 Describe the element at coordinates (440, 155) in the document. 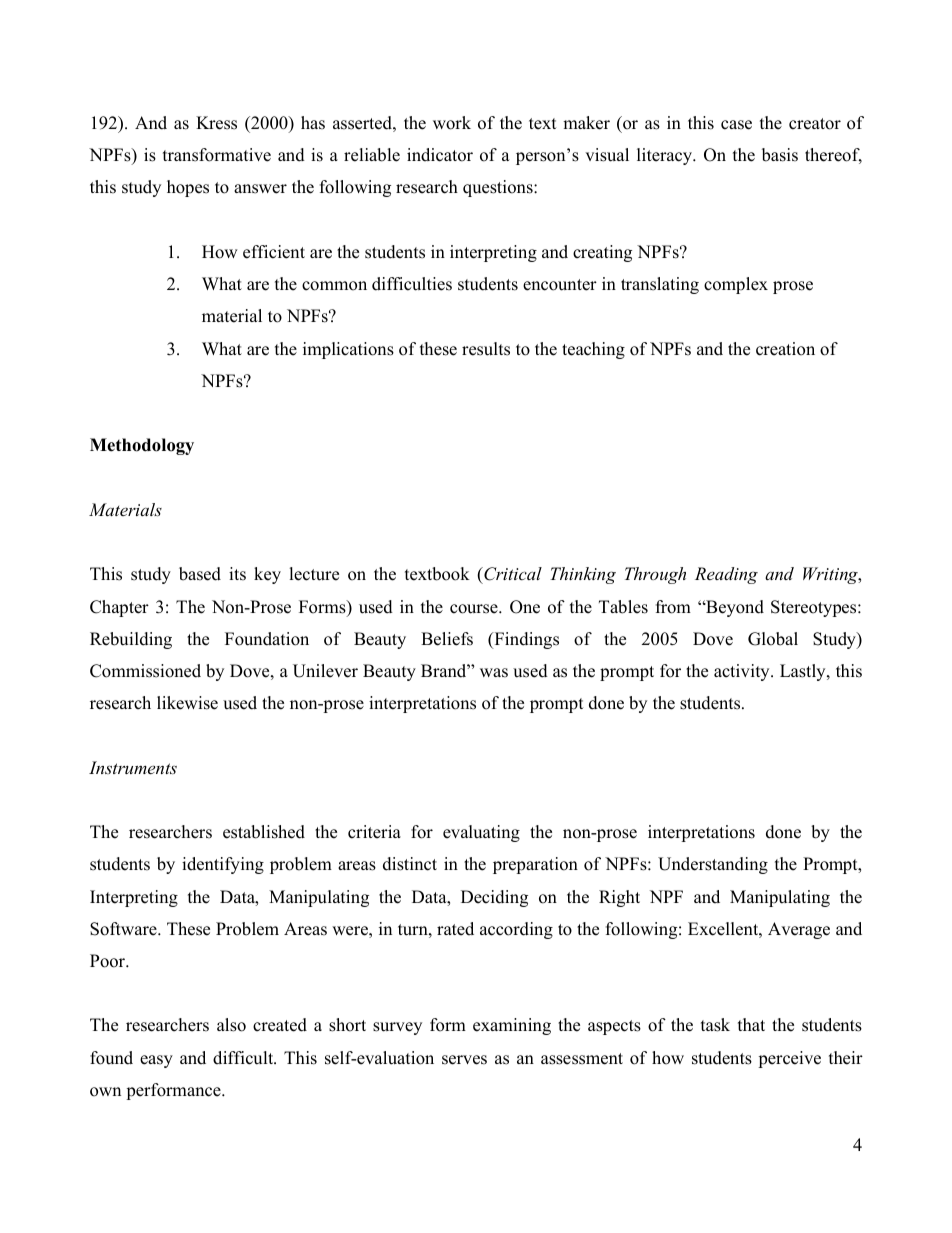

I see `indicator` at that location.
